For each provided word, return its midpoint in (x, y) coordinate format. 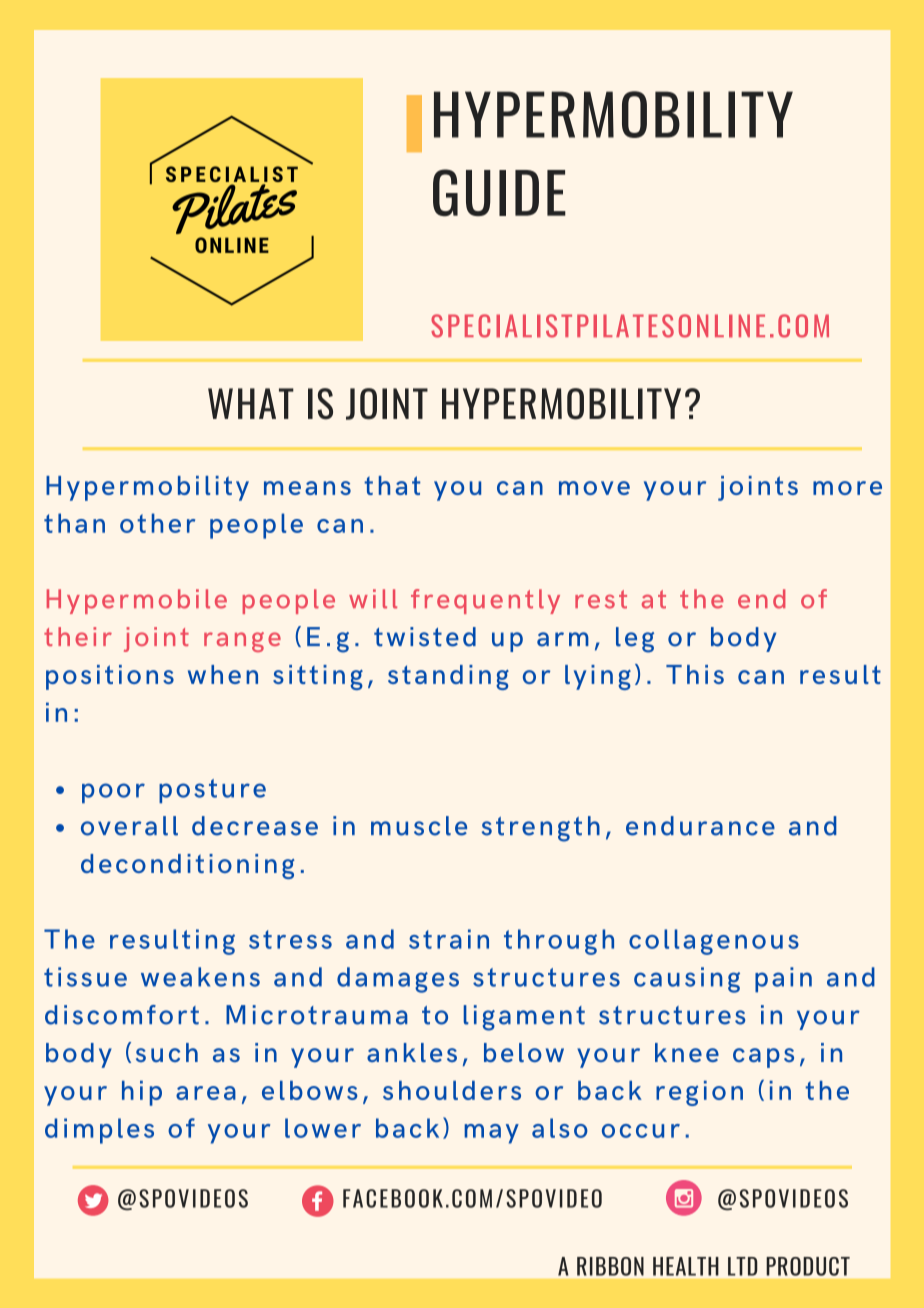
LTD (742, 1266)
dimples (99, 1131)
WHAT (251, 403)
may (491, 1134)
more (847, 488)
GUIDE (499, 193)
